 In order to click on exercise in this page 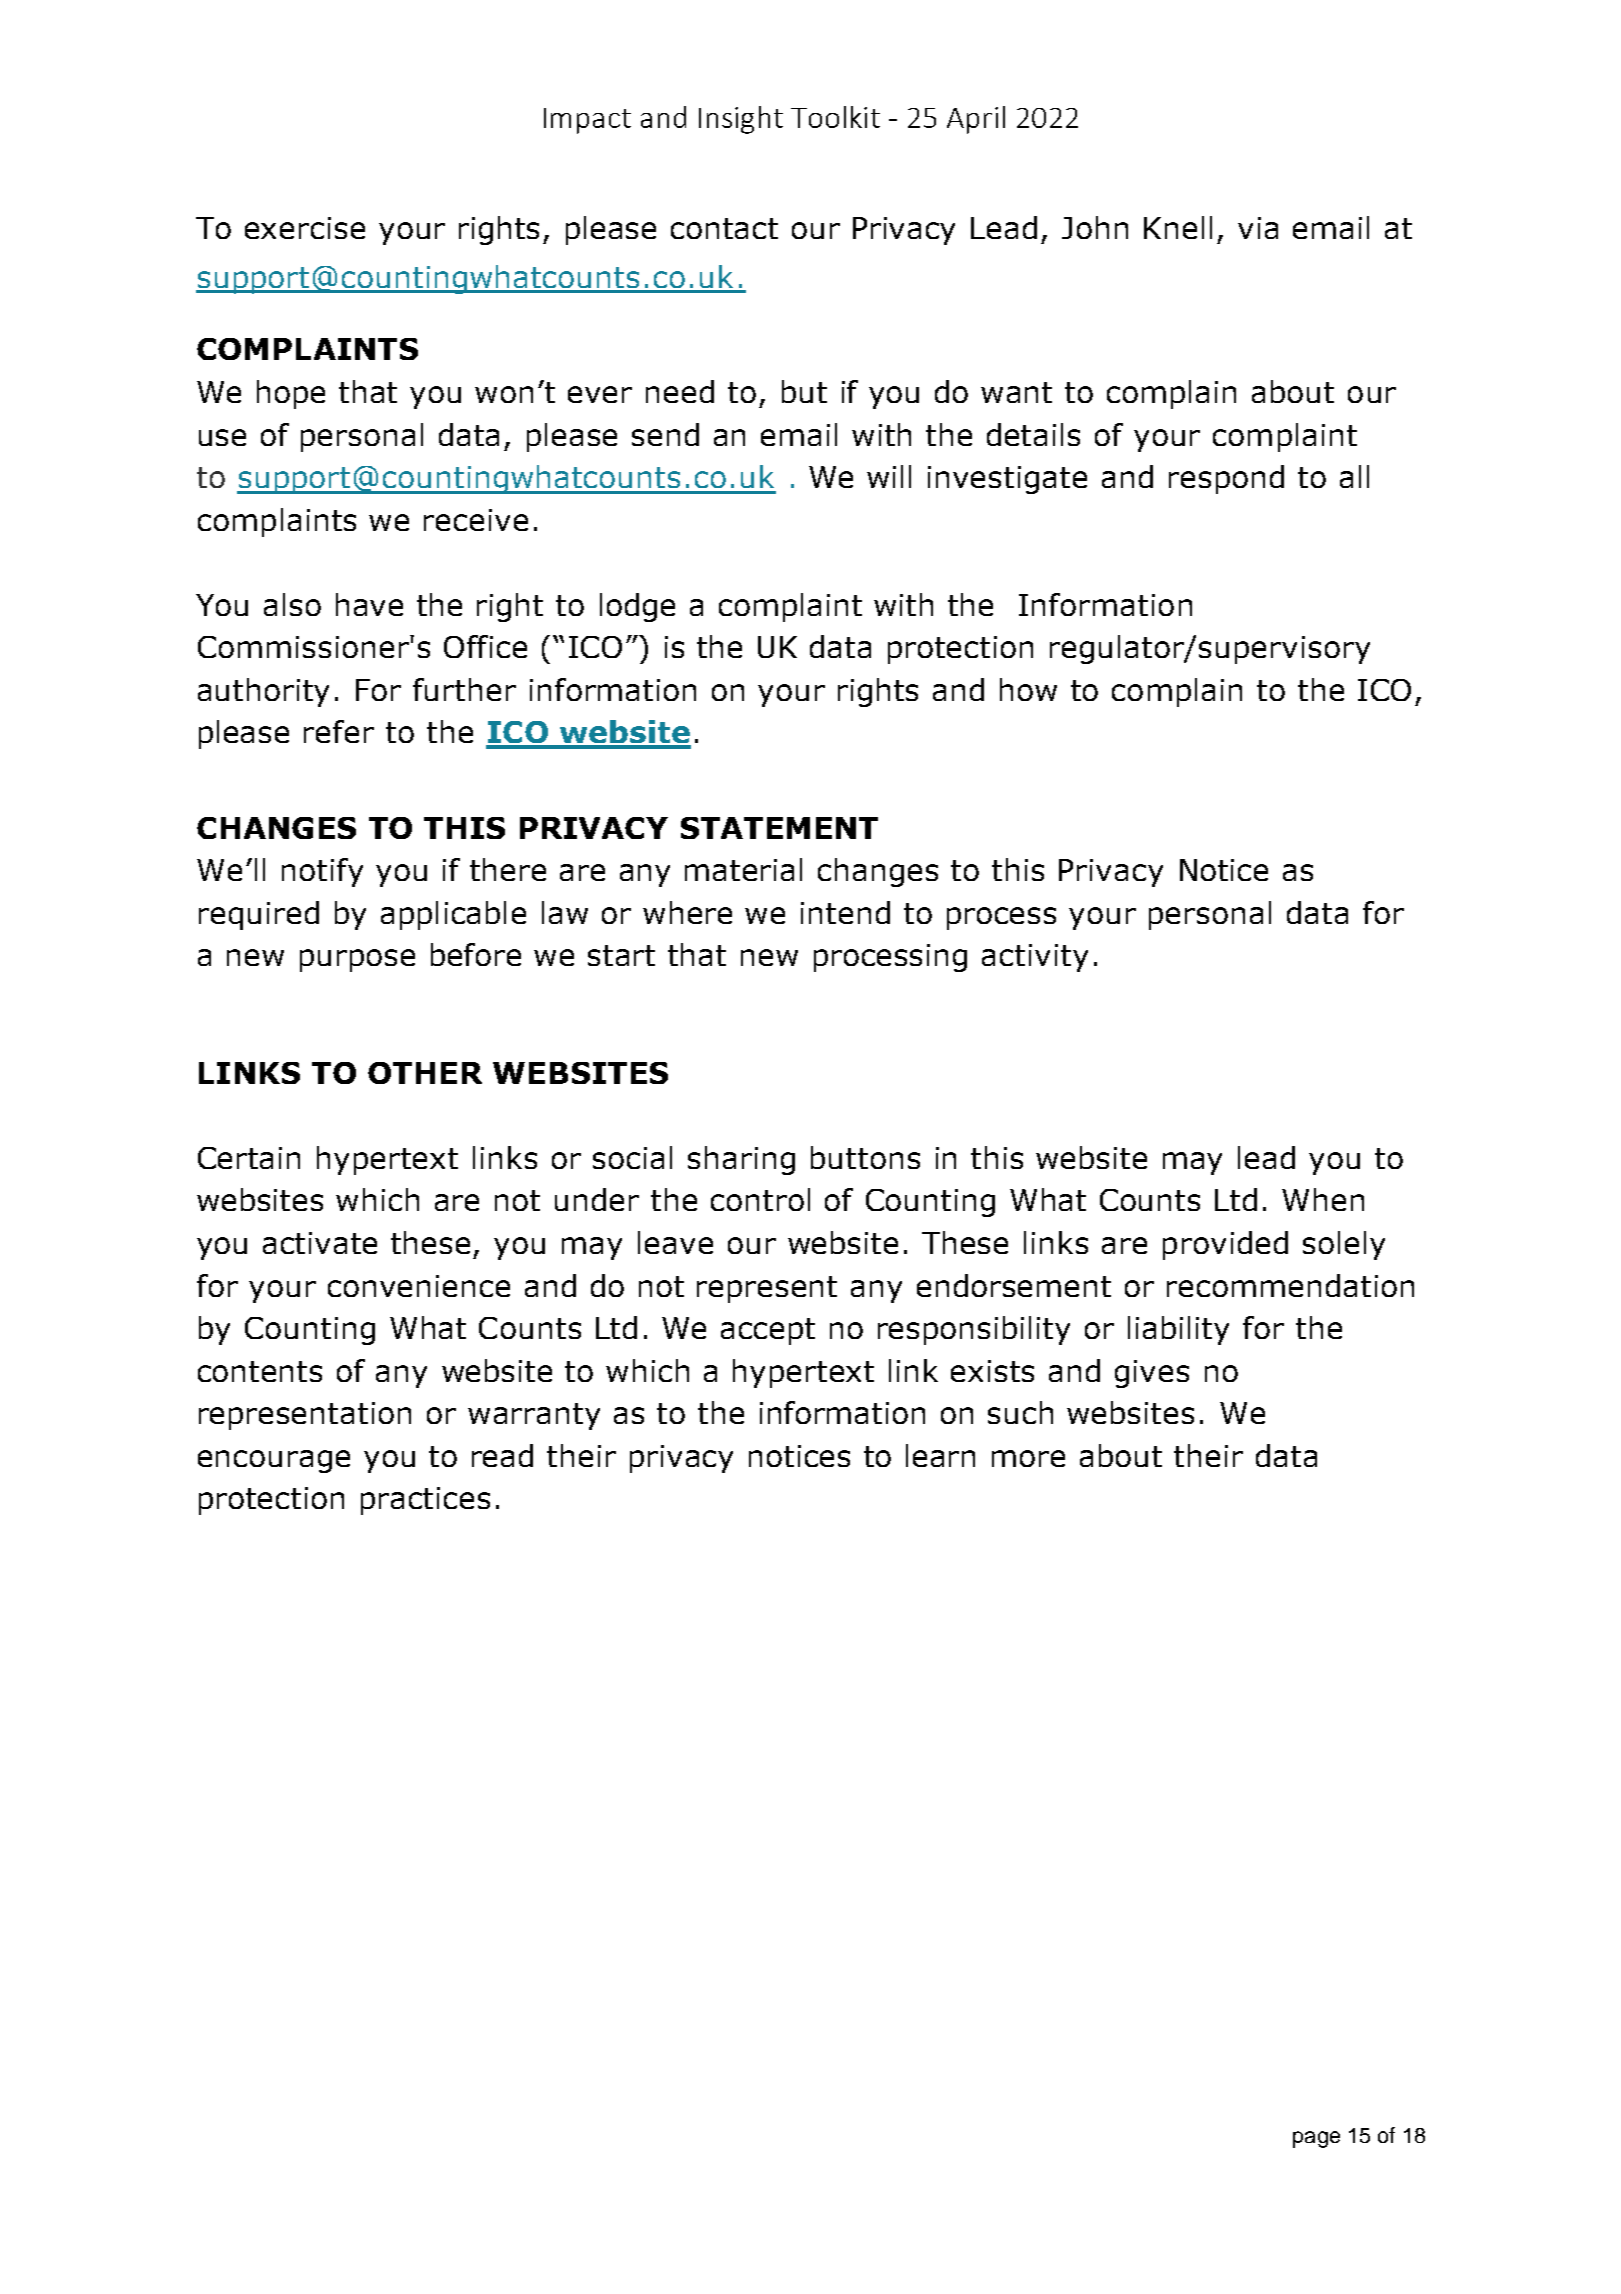, I will do `click(305, 228)`.
